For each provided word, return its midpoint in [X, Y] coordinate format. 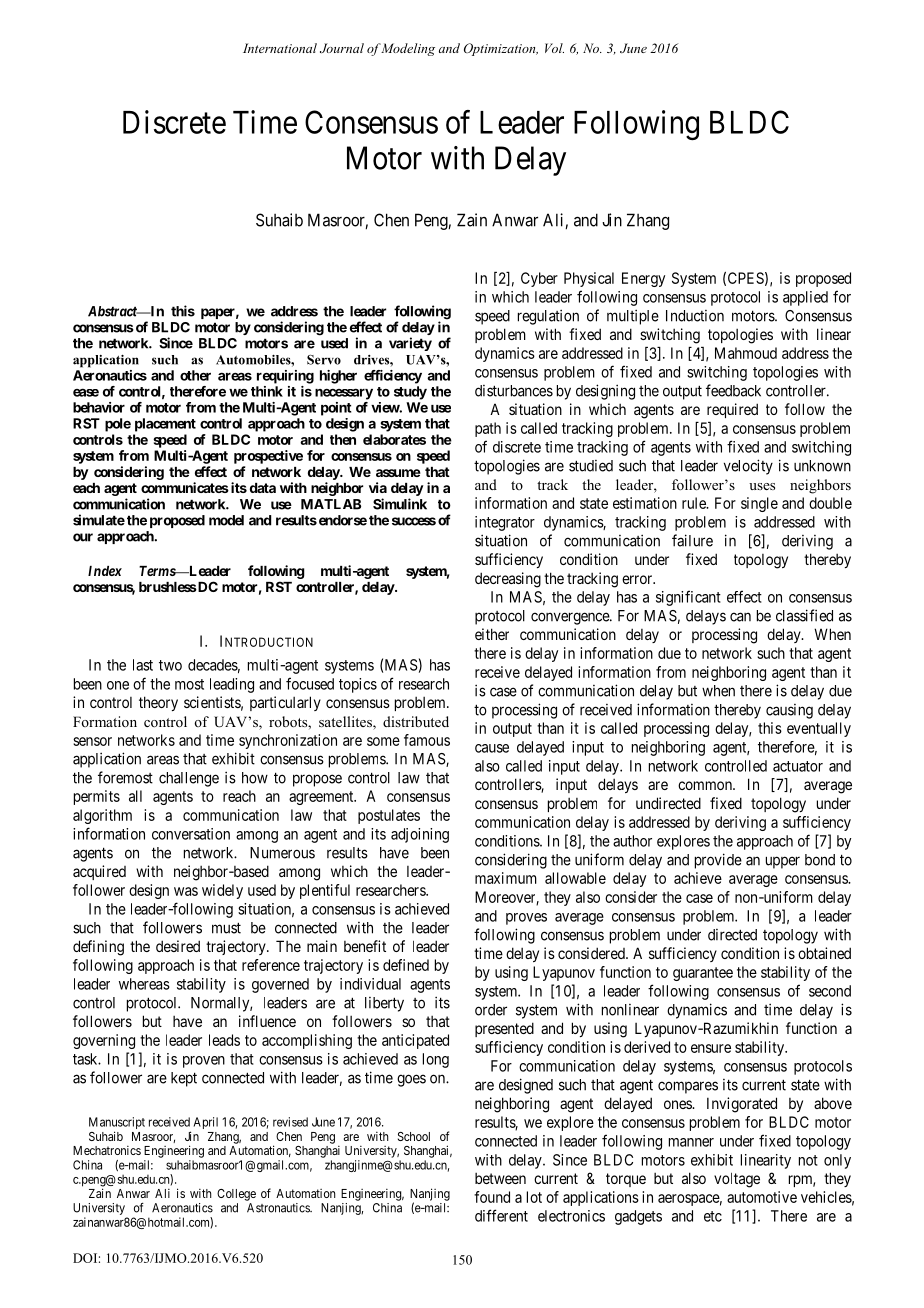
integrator [505, 523]
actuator [798, 766]
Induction [695, 316]
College [236, 1195]
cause [492, 748]
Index [105, 571]
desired [178, 946]
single [759, 504]
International [280, 48]
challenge [189, 779]
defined [406, 965]
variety [410, 344]
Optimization [501, 49]
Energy [643, 279]
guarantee [703, 974]
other [195, 375]
